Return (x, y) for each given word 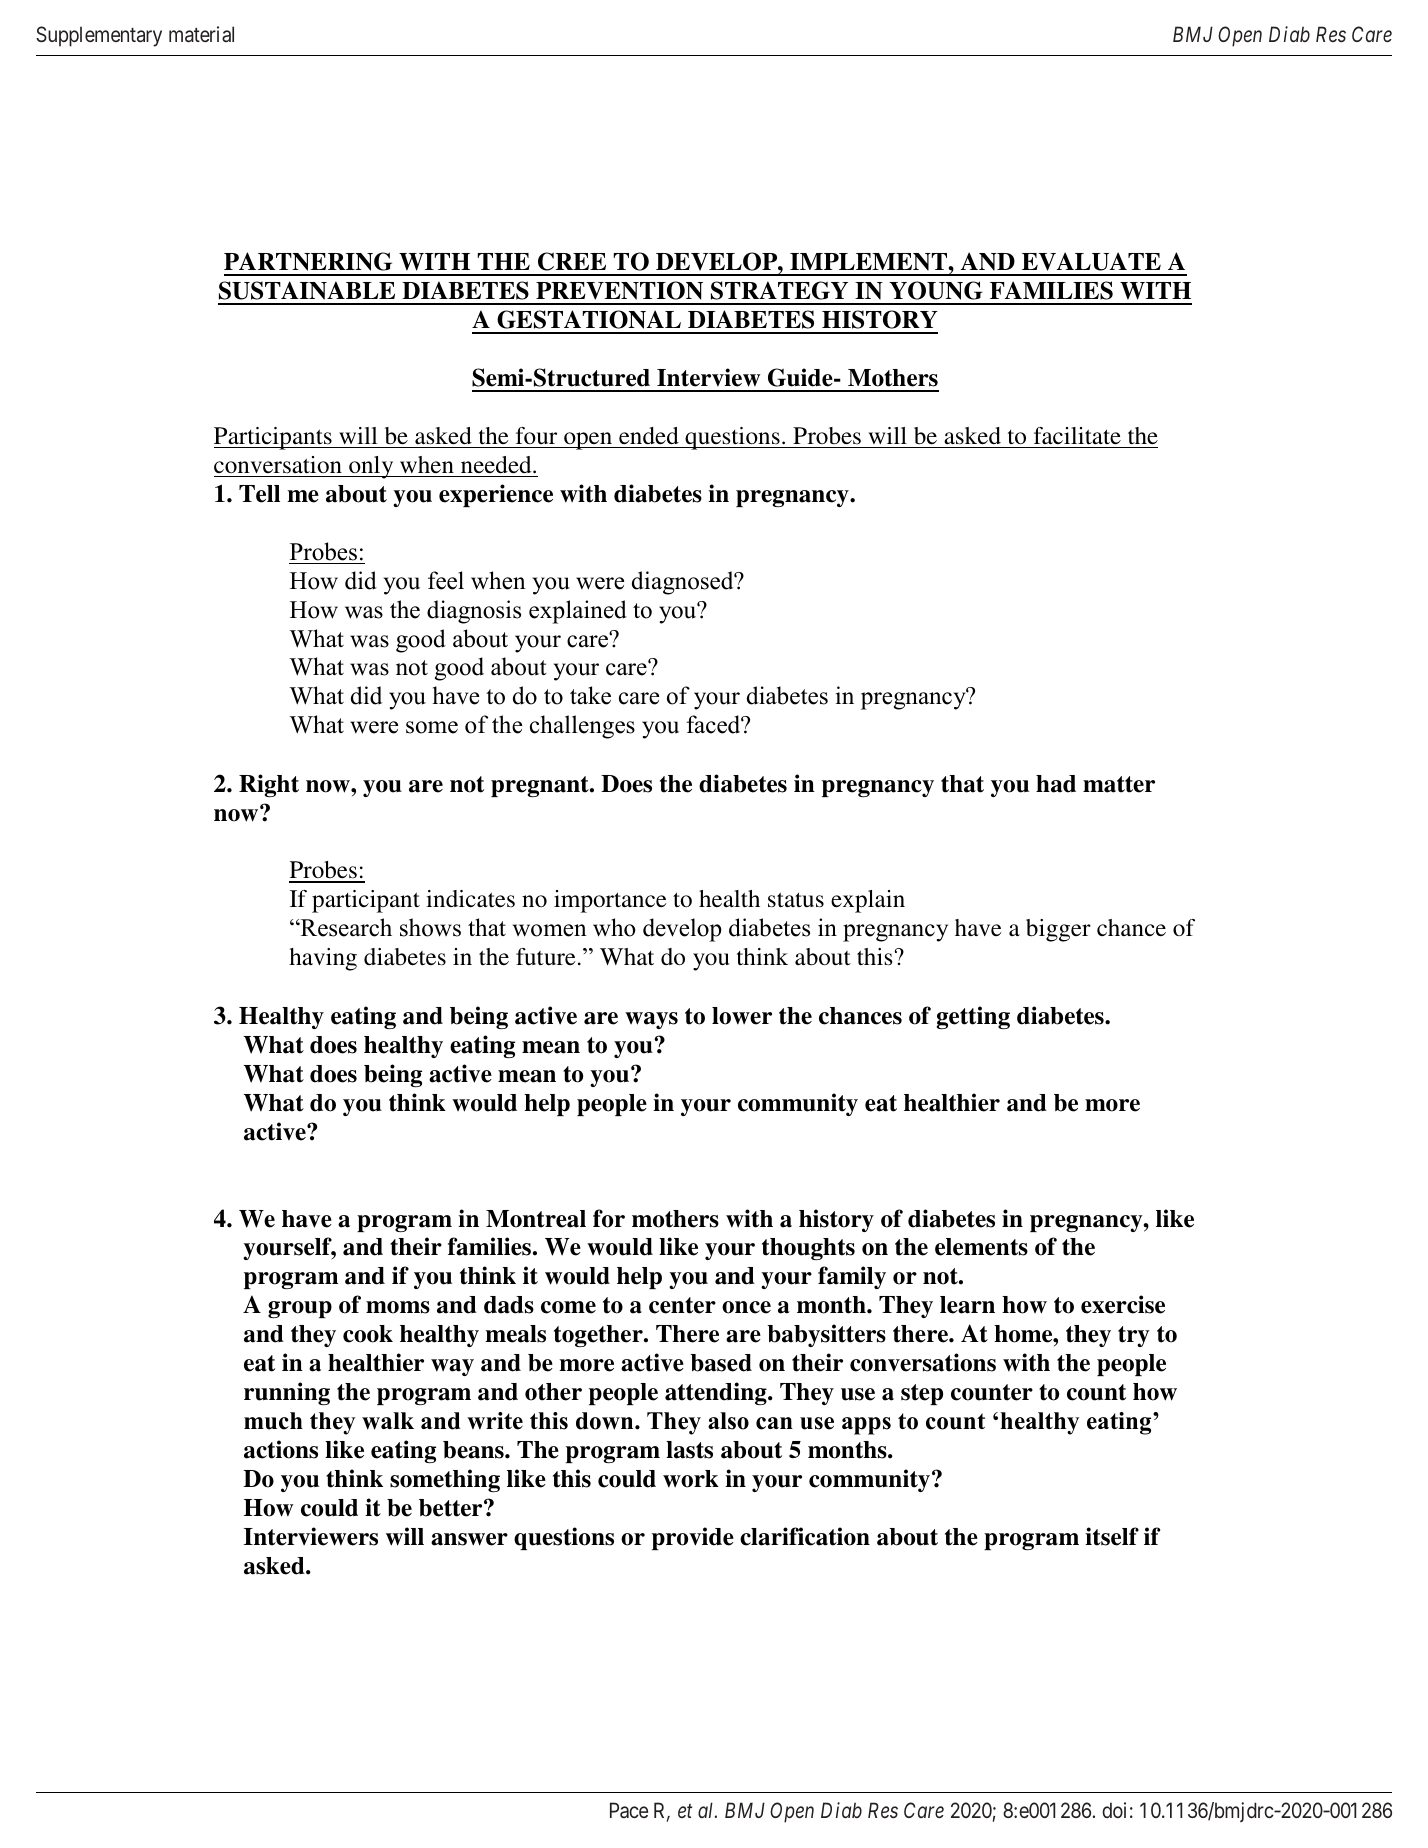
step (922, 1394)
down (606, 1421)
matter (1119, 784)
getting (973, 1017)
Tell (259, 494)
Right (269, 785)
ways (651, 1020)
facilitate (1077, 436)
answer (469, 1539)
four (536, 435)
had (1056, 784)
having (323, 959)
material (201, 34)
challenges (582, 727)
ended (649, 436)
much (273, 1421)
